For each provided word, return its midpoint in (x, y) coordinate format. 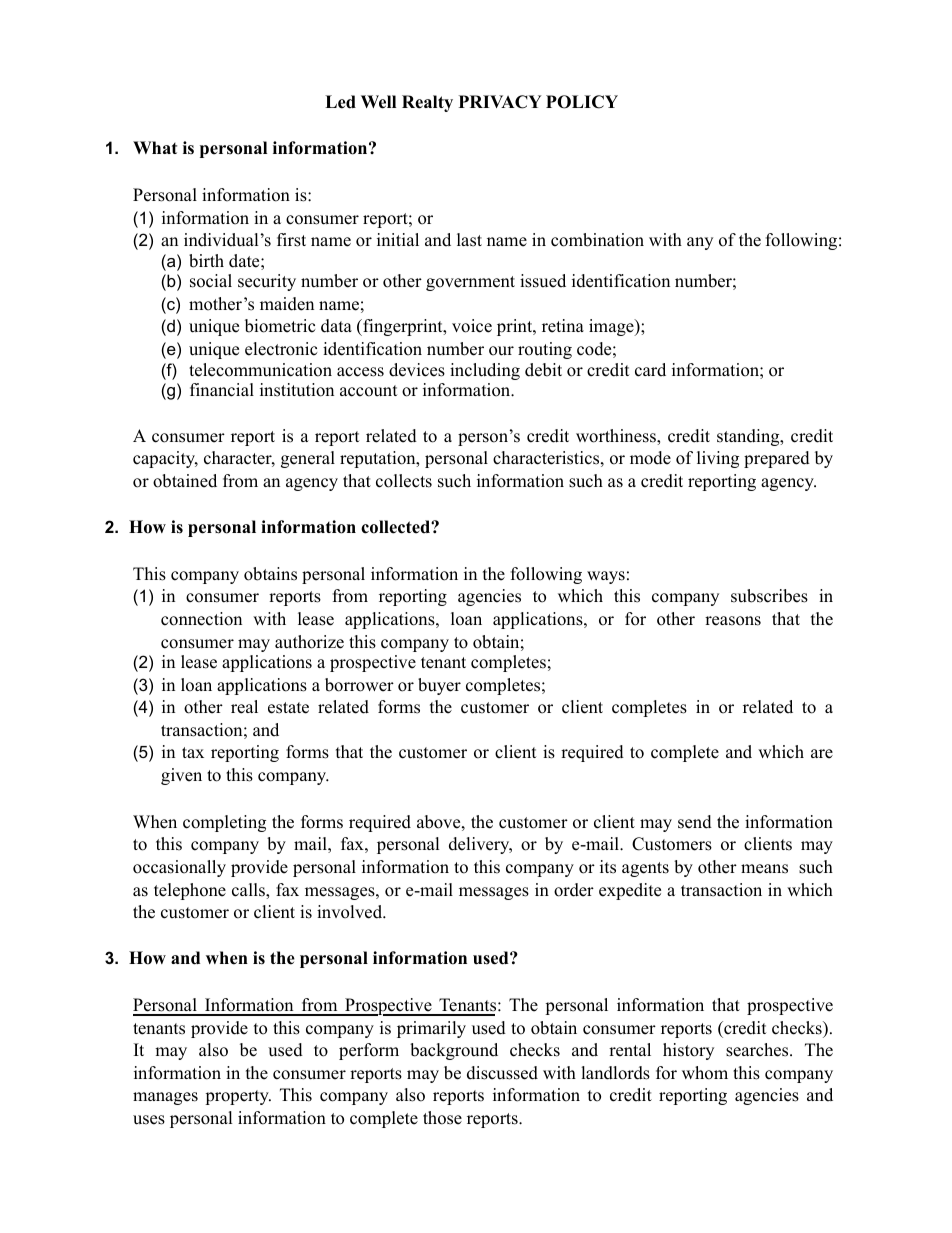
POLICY (582, 102)
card (650, 370)
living (718, 459)
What (155, 147)
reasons (733, 621)
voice (472, 326)
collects (404, 481)
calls (249, 891)
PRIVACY (500, 102)
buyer (439, 686)
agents (645, 869)
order (574, 890)
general (308, 459)
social (211, 281)
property (238, 1097)
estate (288, 708)
